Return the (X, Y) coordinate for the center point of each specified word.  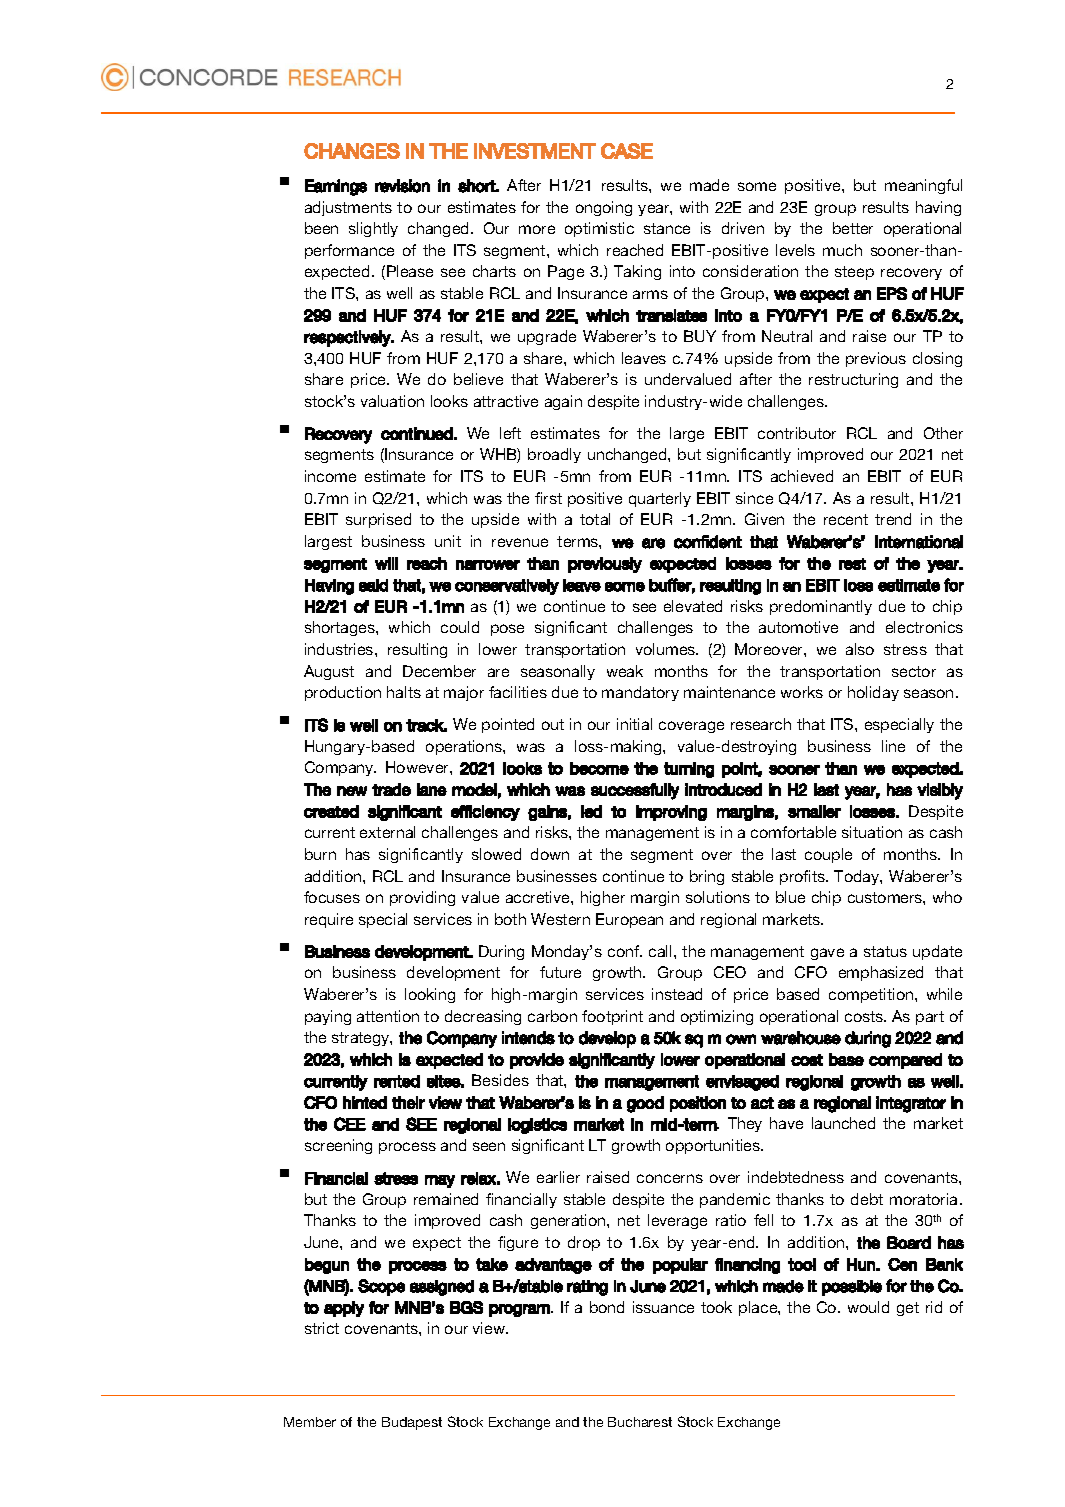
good (645, 1104)
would (868, 1307)
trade (391, 789)
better (853, 228)
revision (402, 186)
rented (397, 1081)
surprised (378, 520)
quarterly (660, 499)
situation (872, 832)
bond (607, 1307)
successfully (635, 791)
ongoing (604, 208)
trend (893, 519)
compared (905, 1061)
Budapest (412, 1423)
